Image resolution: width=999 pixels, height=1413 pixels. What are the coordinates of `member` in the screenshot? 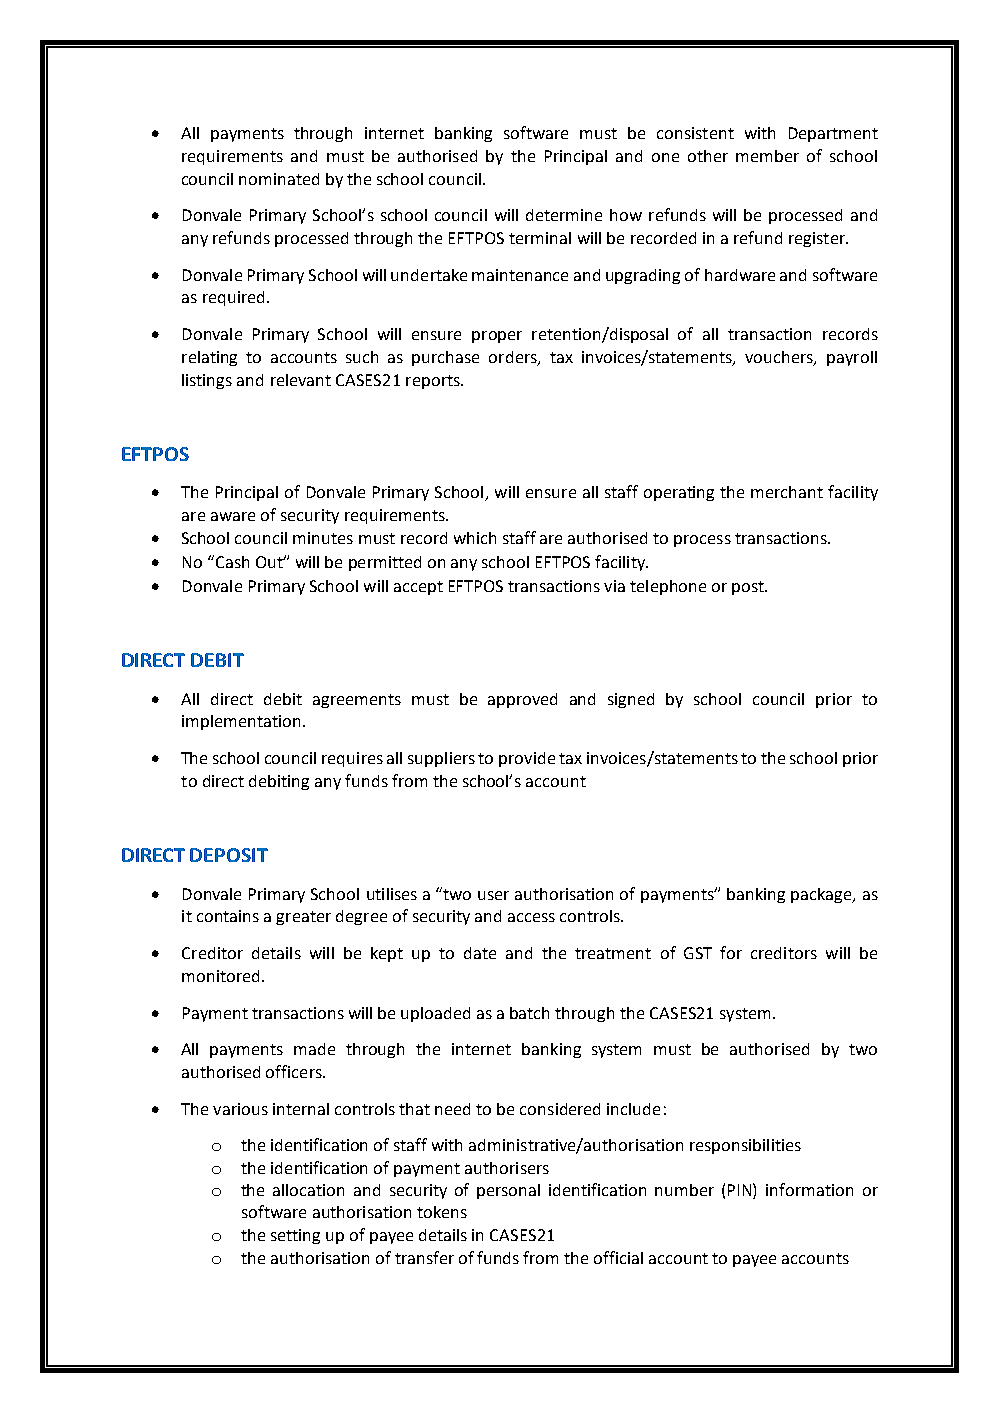 It's located at (767, 156).
